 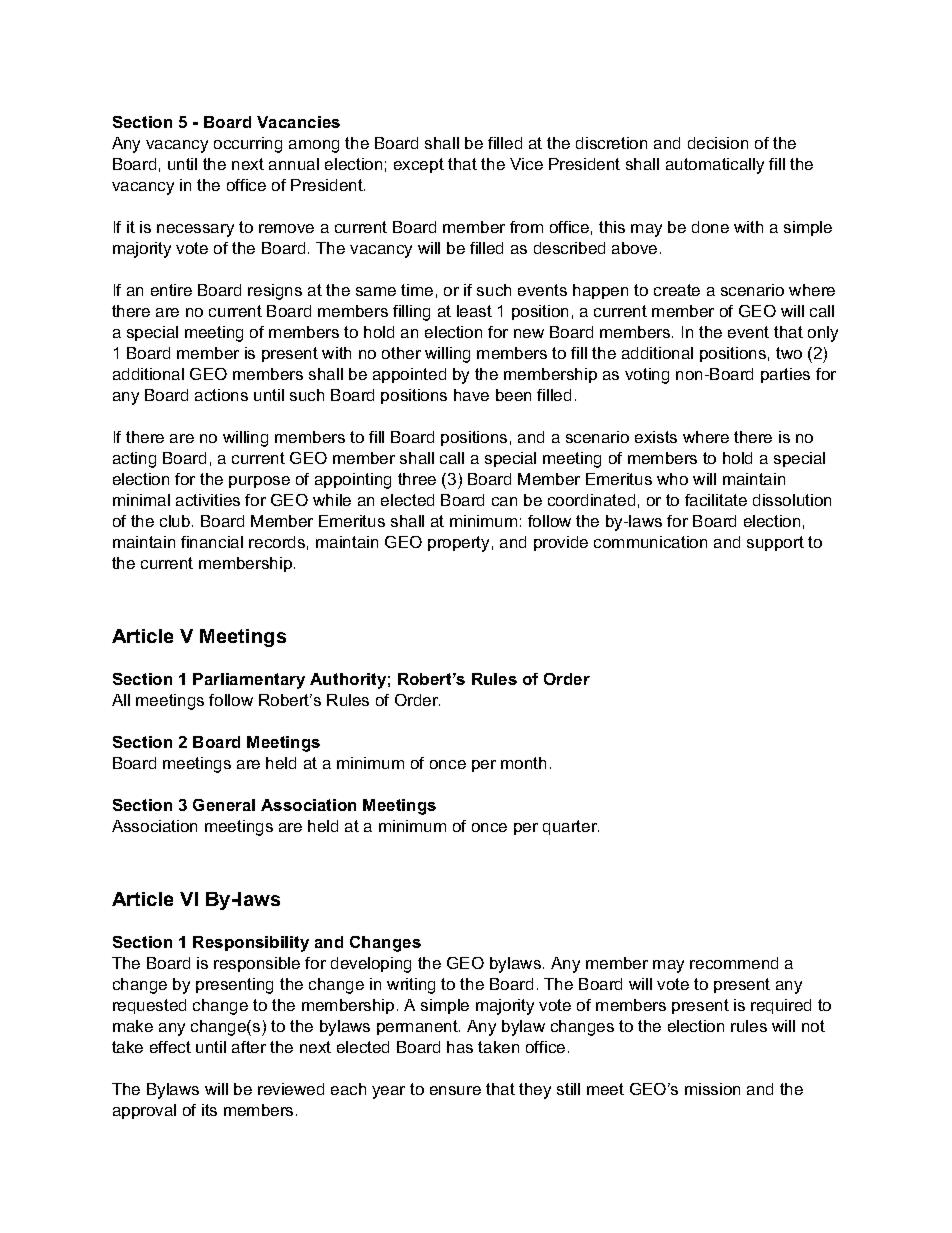 What do you see at coordinates (526, 164) in the screenshot?
I see `Vice` at bounding box center [526, 164].
